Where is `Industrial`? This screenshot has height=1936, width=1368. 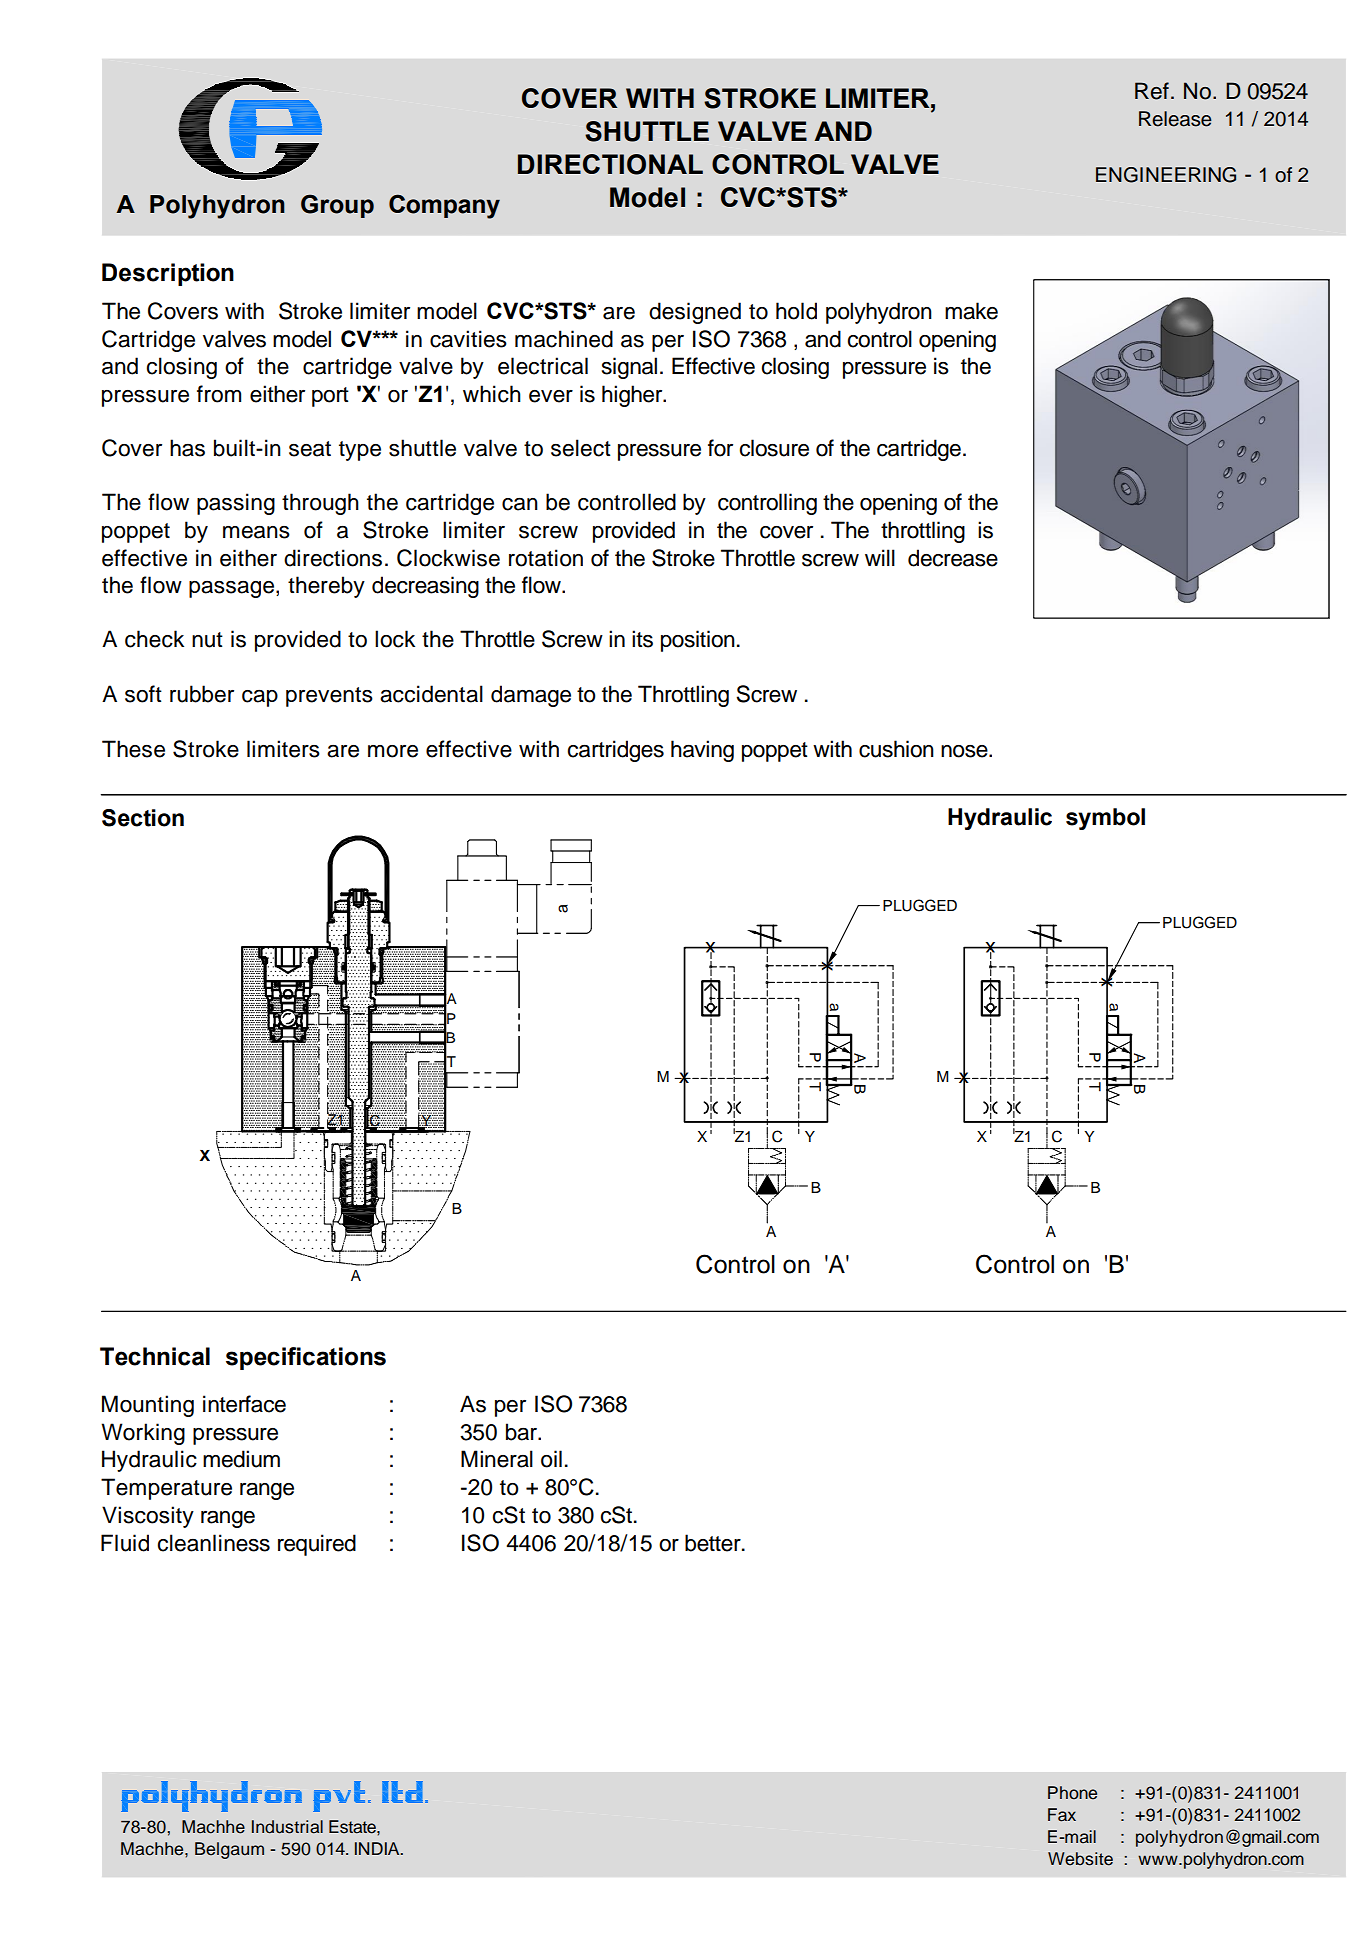 Industrial is located at coordinates (287, 1827).
